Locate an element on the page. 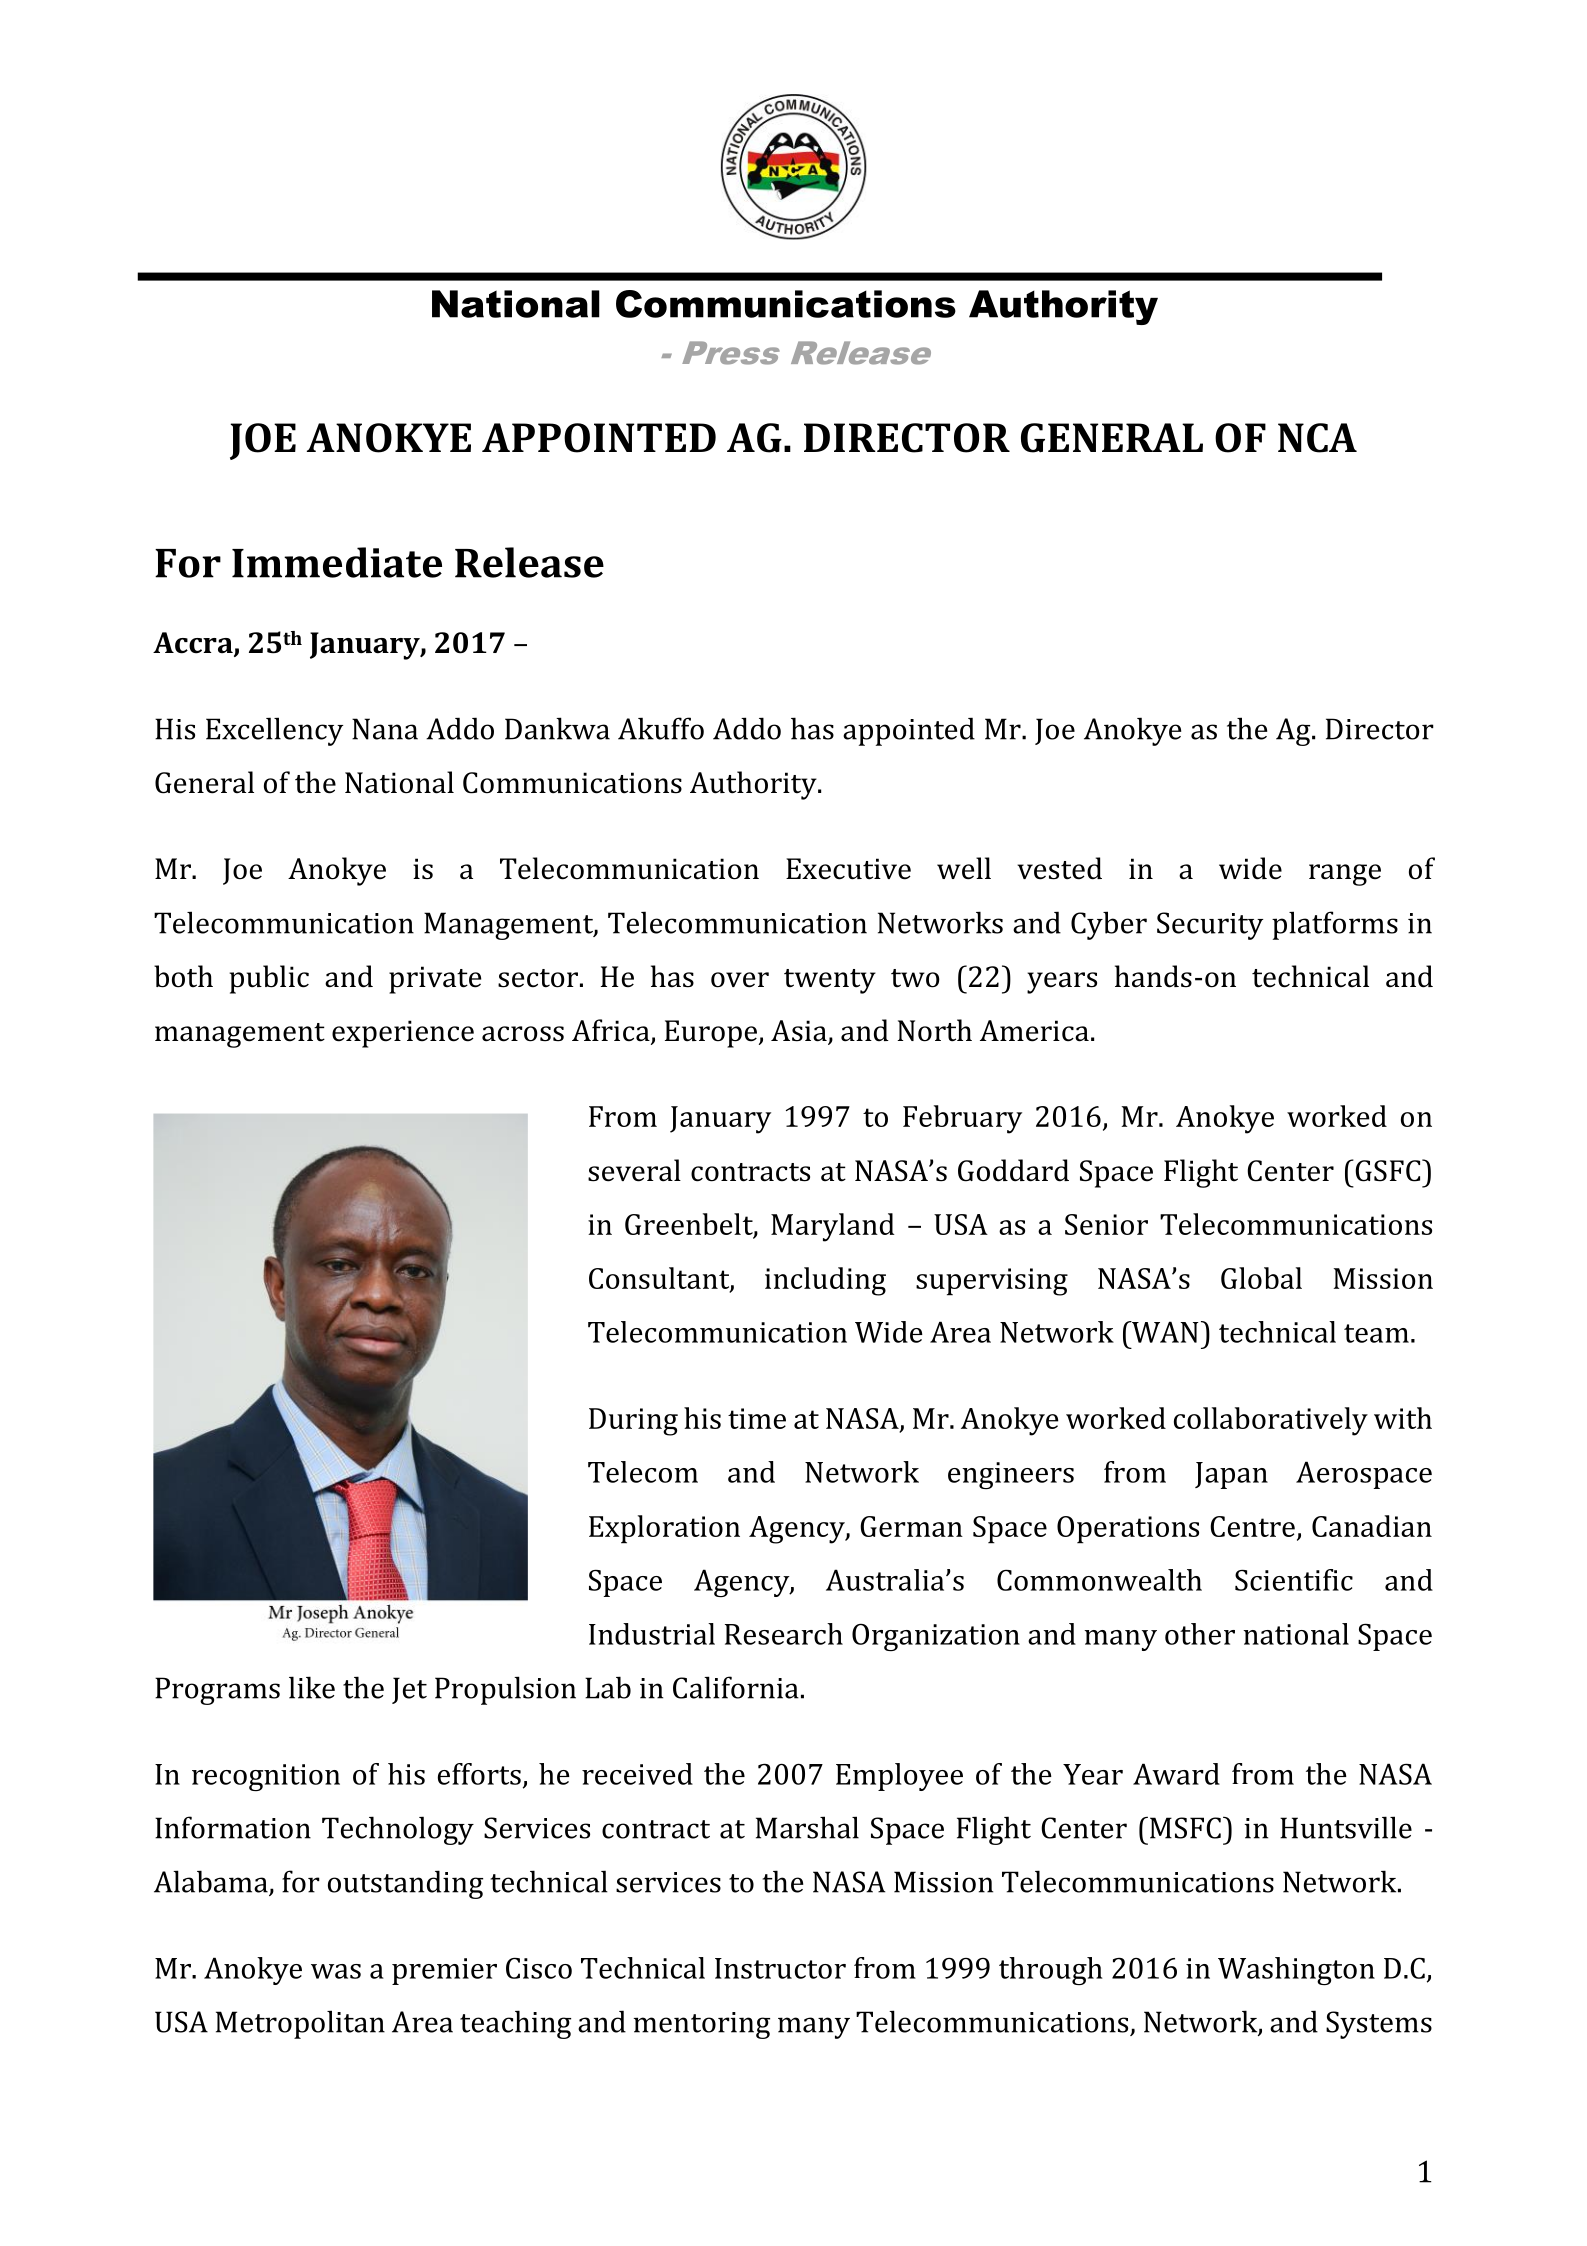  public is located at coordinates (269, 979).
